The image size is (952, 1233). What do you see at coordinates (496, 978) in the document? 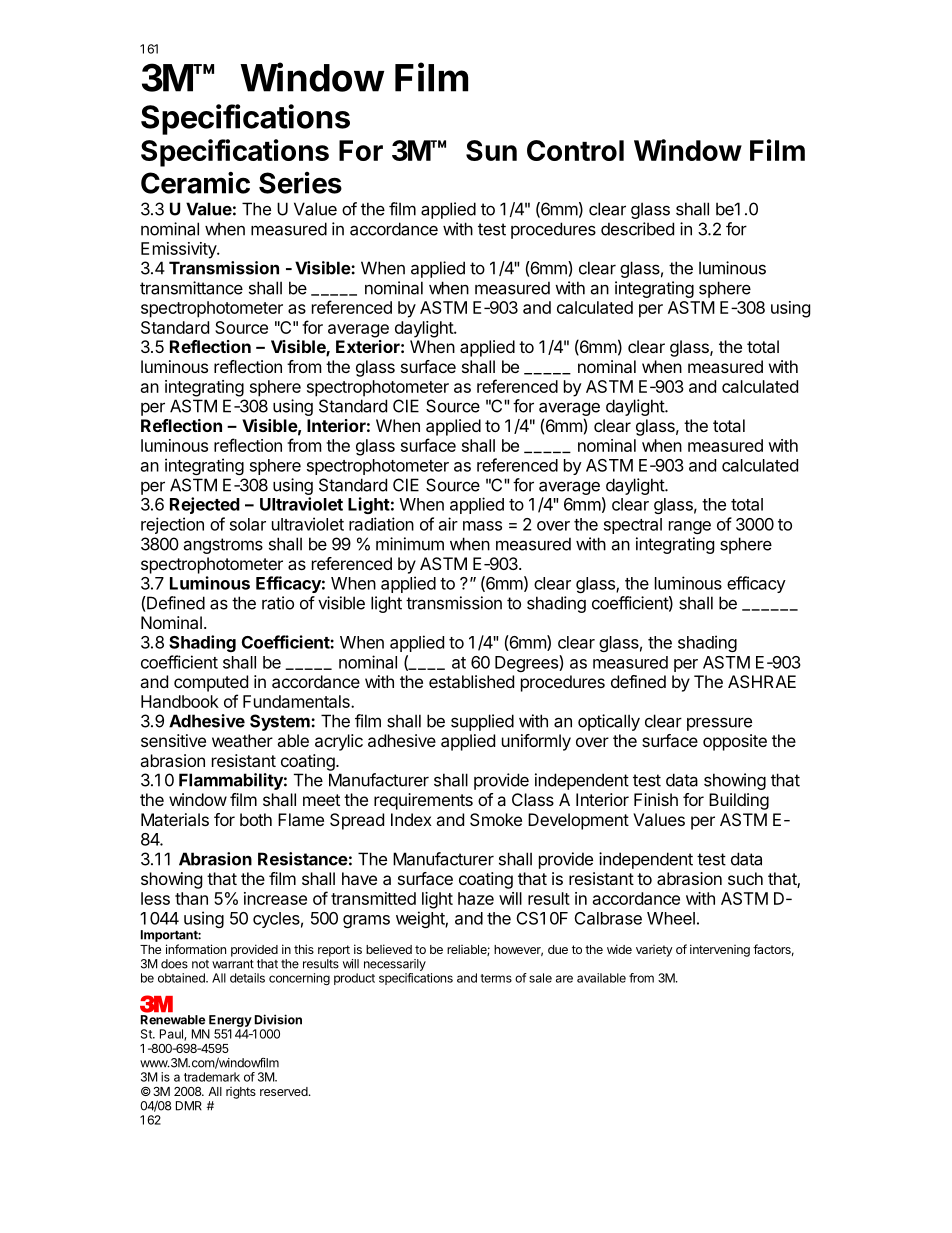
I see `terms` at bounding box center [496, 978].
